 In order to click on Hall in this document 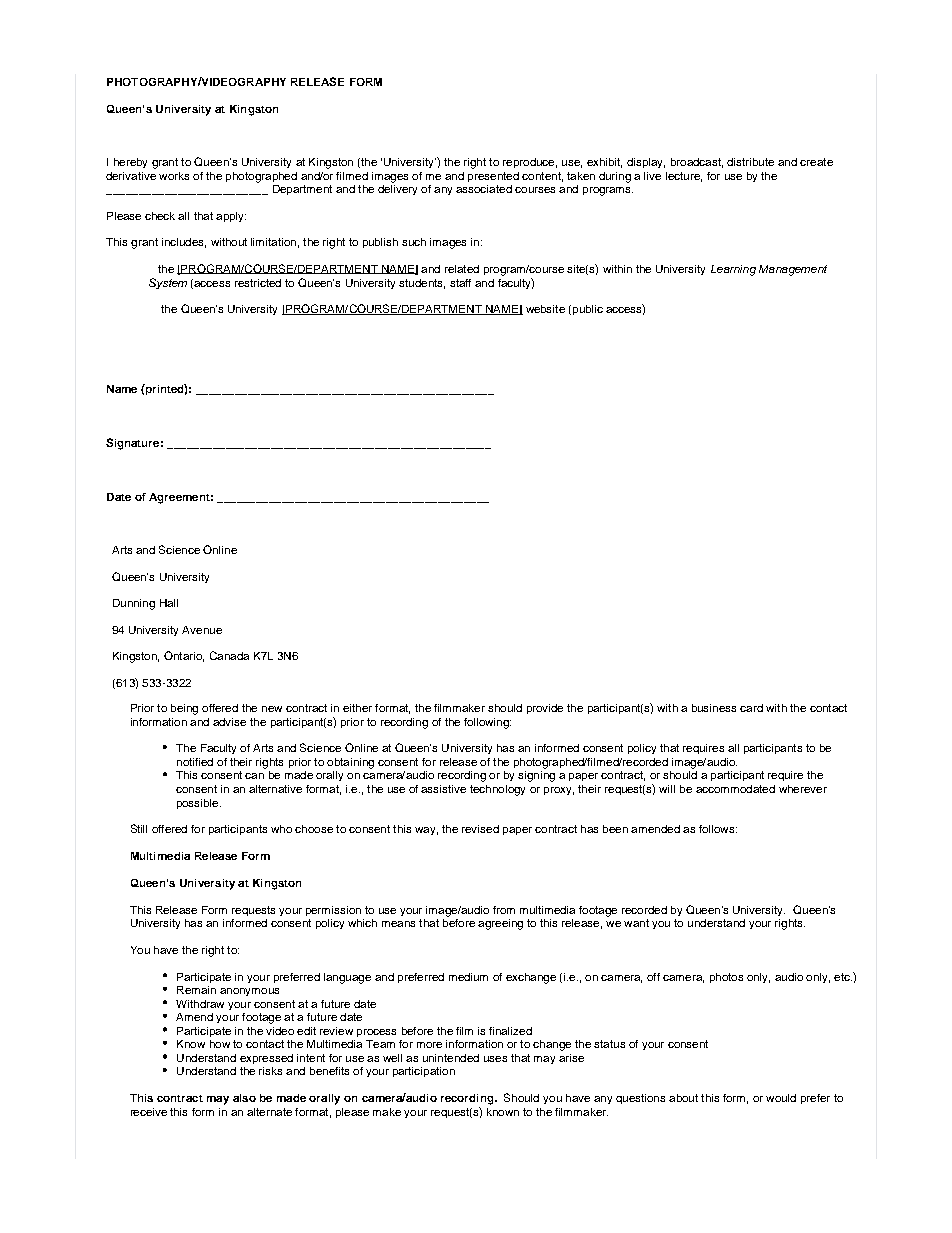, I will do `click(169, 603)`.
